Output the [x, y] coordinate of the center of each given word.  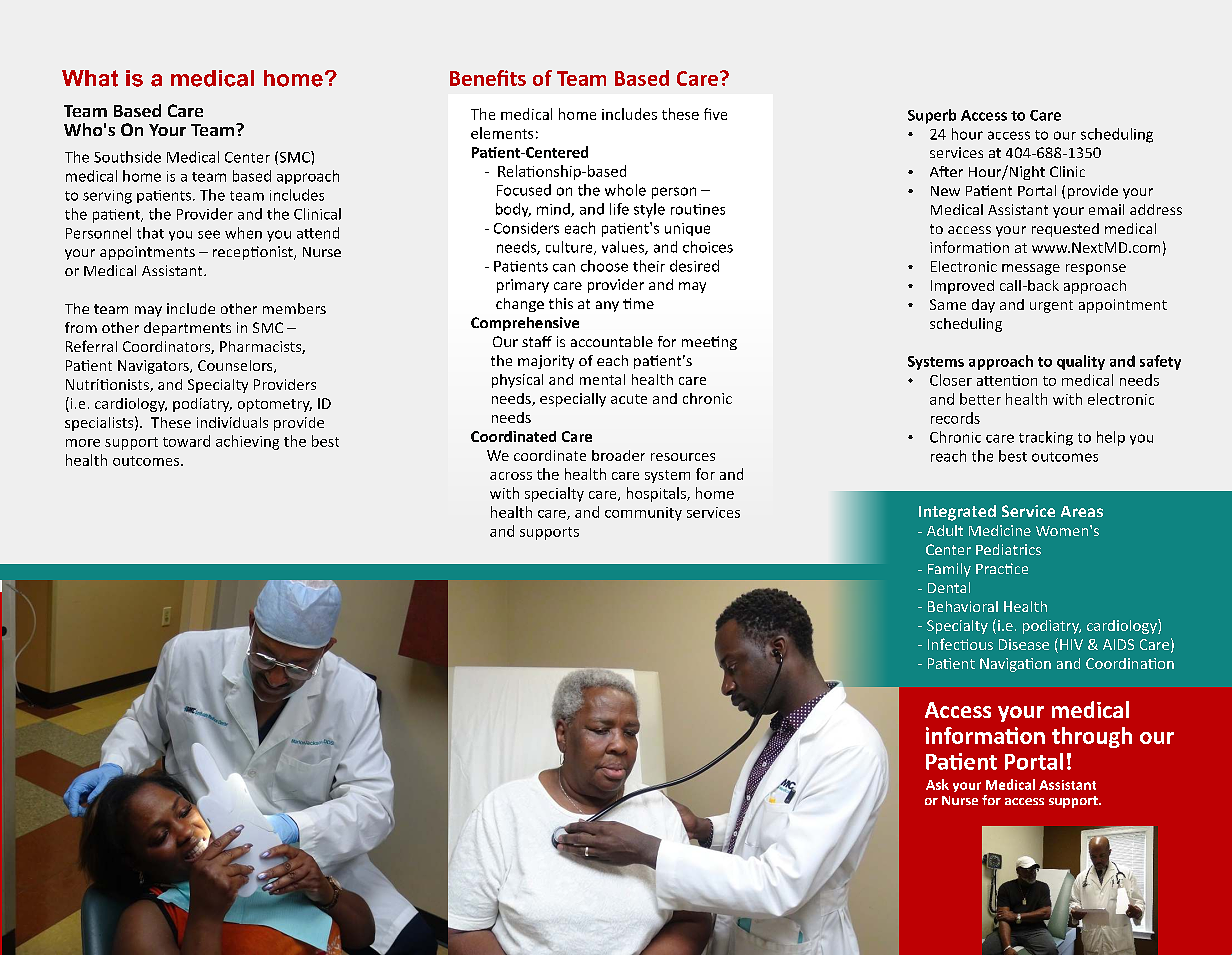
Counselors [236, 366]
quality [1081, 362]
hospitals [657, 494]
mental [602, 379]
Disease [1024, 644]
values [624, 248]
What [90, 78]
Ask [937, 784]
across [511, 476]
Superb [932, 116]
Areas [1082, 511]
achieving [247, 442]
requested [1065, 230]
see [209, 234]
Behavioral [963, 606]
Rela [512, 171]
